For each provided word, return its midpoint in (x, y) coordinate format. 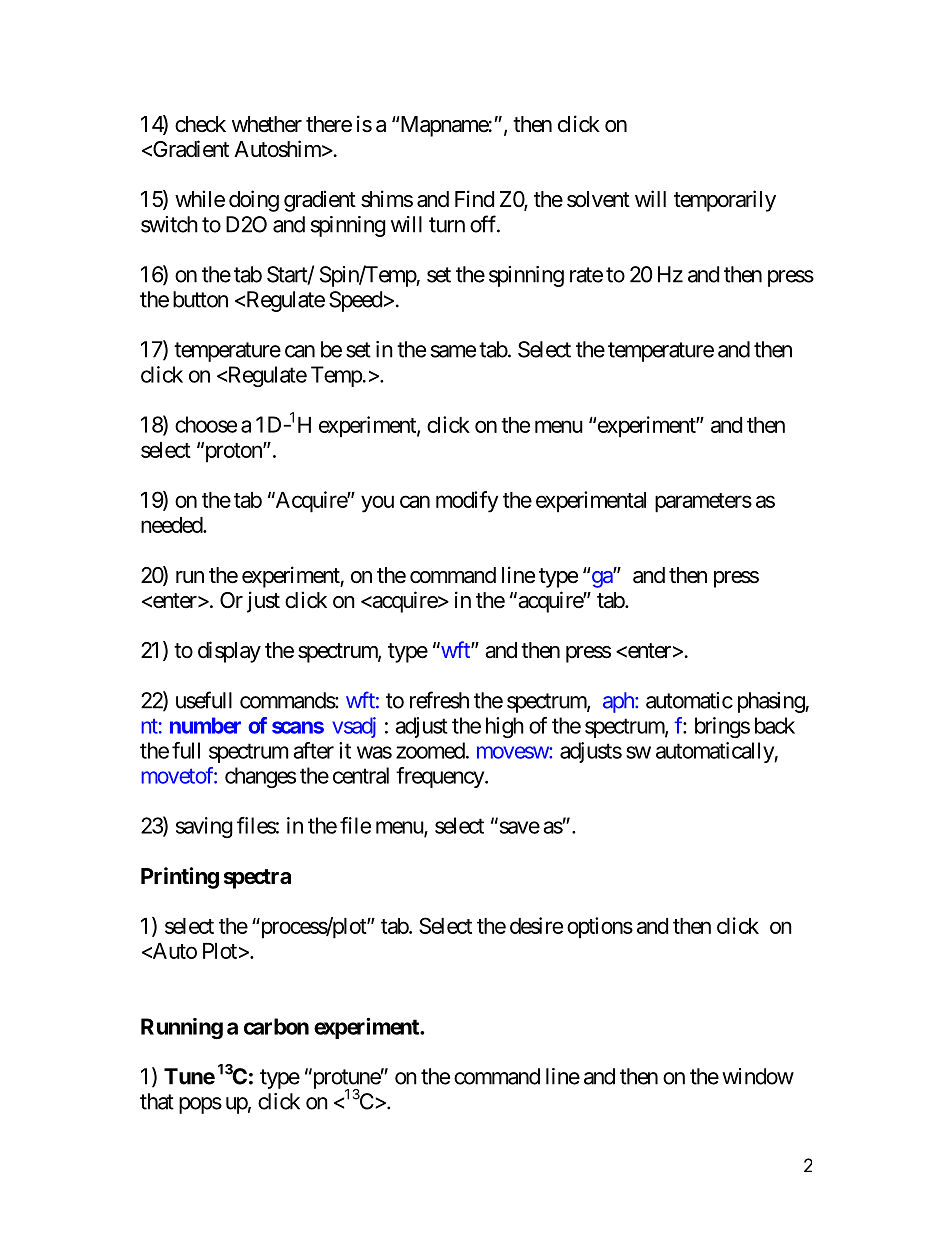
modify (467, 502)
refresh (439, 700)
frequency (441, 777)
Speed (355, 301)
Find (474, 199)
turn (447, 225)
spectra (257, 879)
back (775, 725)
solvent (598, 199)
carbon (276, 1026)
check (200, 124)
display (229, 652)
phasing (772, 702)
